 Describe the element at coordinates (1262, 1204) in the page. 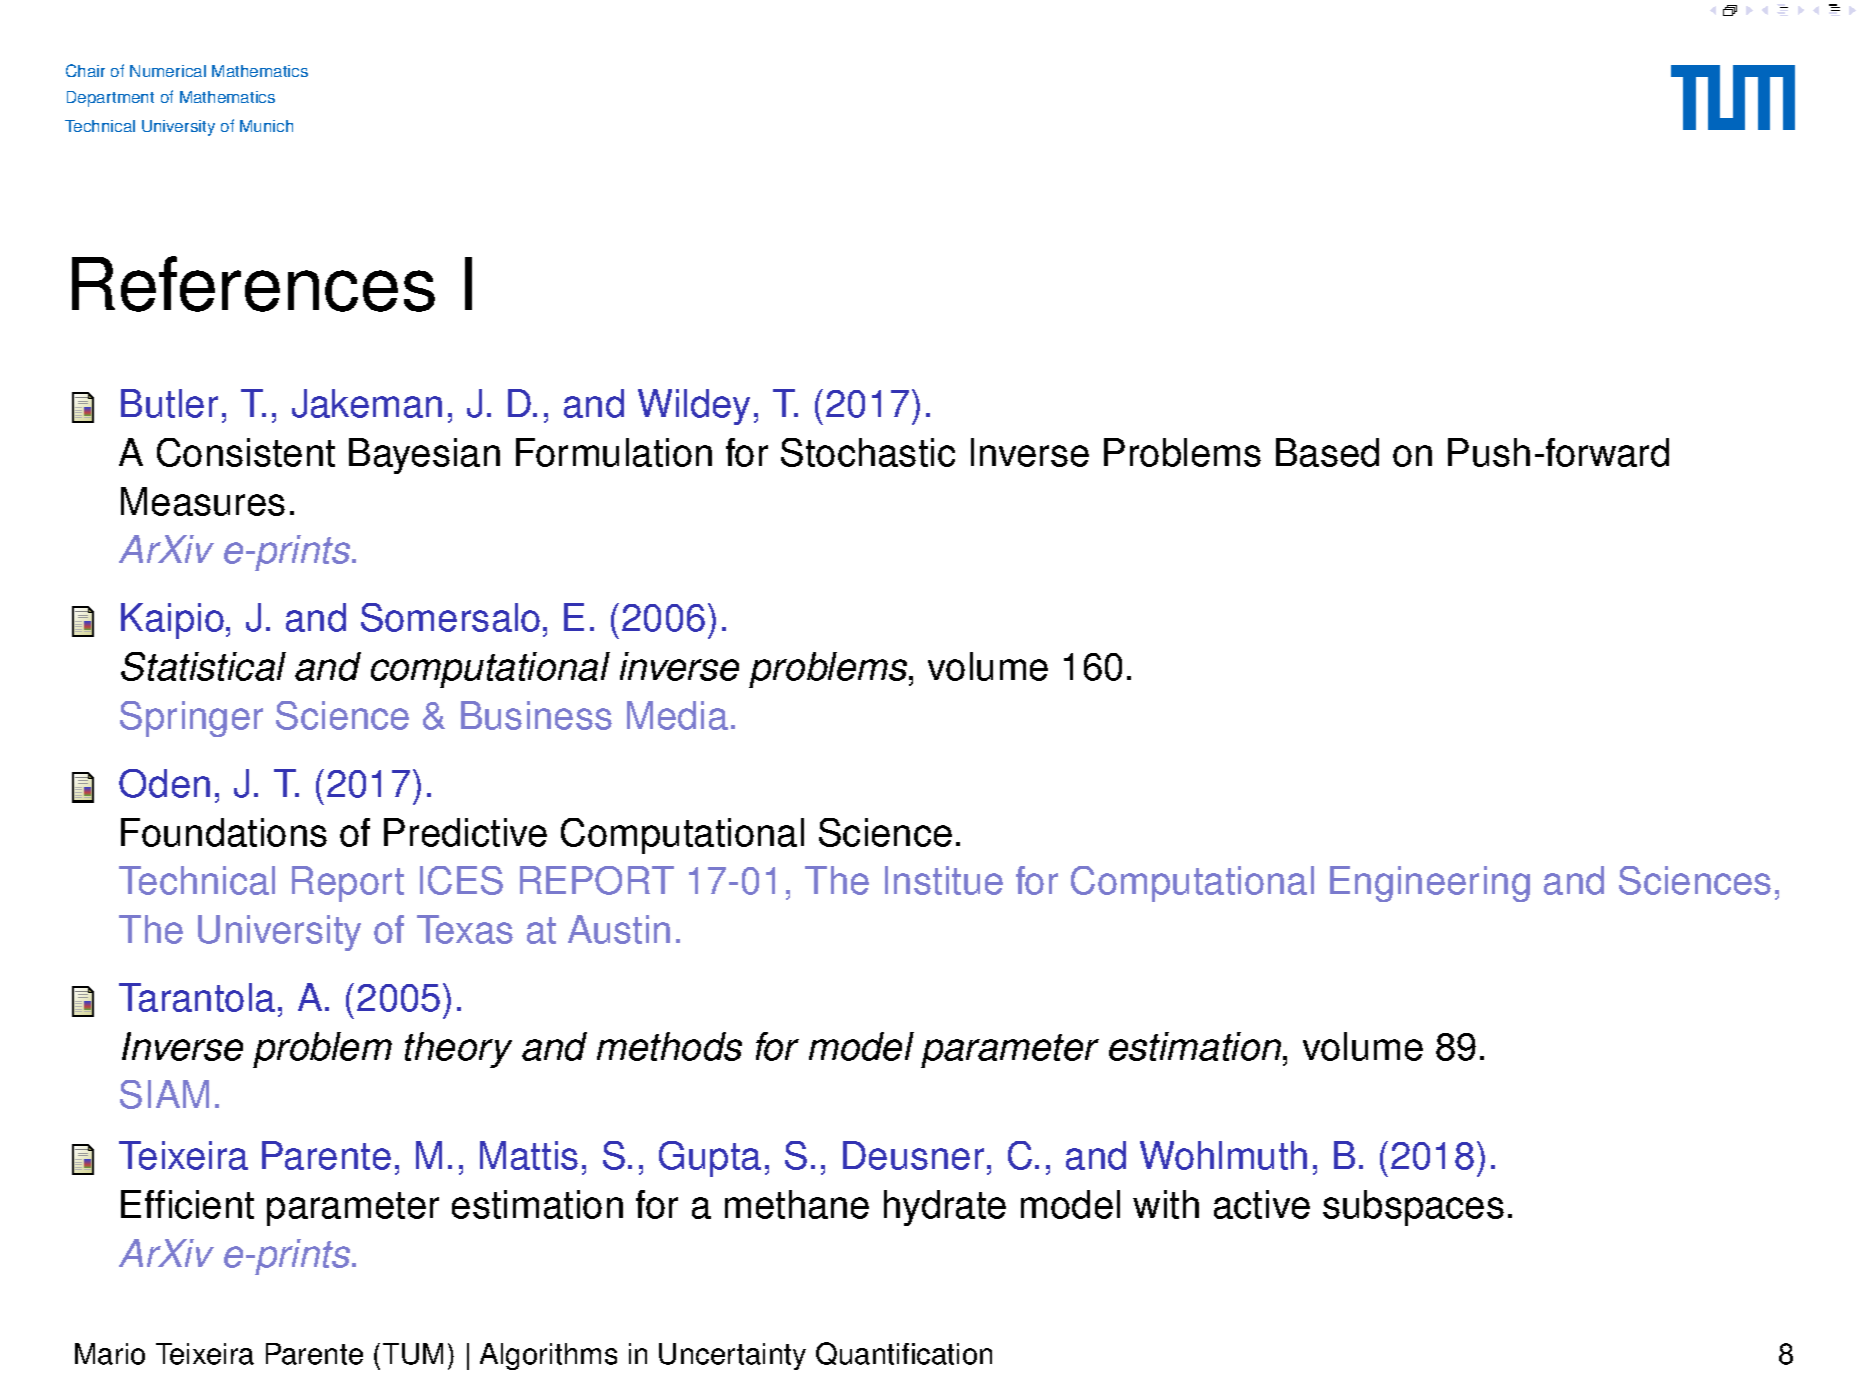

I see `active` at that location.
